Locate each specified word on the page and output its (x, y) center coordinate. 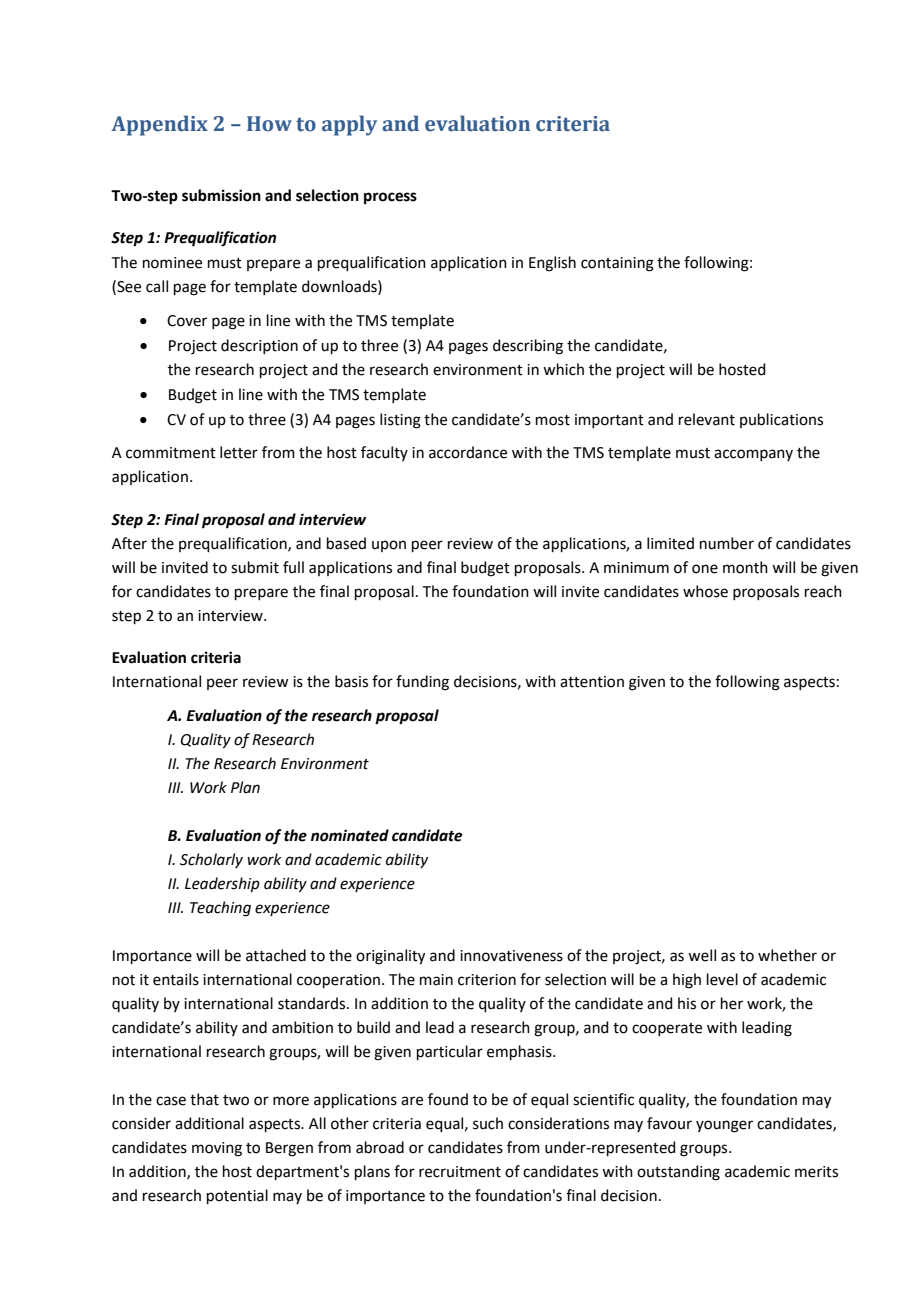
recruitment (460, 1172)
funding (422, 683)
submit (255, 567)
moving (217, 1149)
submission (221, 195)
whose (705, 591)
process (390, 198)
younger (724, 1126)
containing (617, 264)
